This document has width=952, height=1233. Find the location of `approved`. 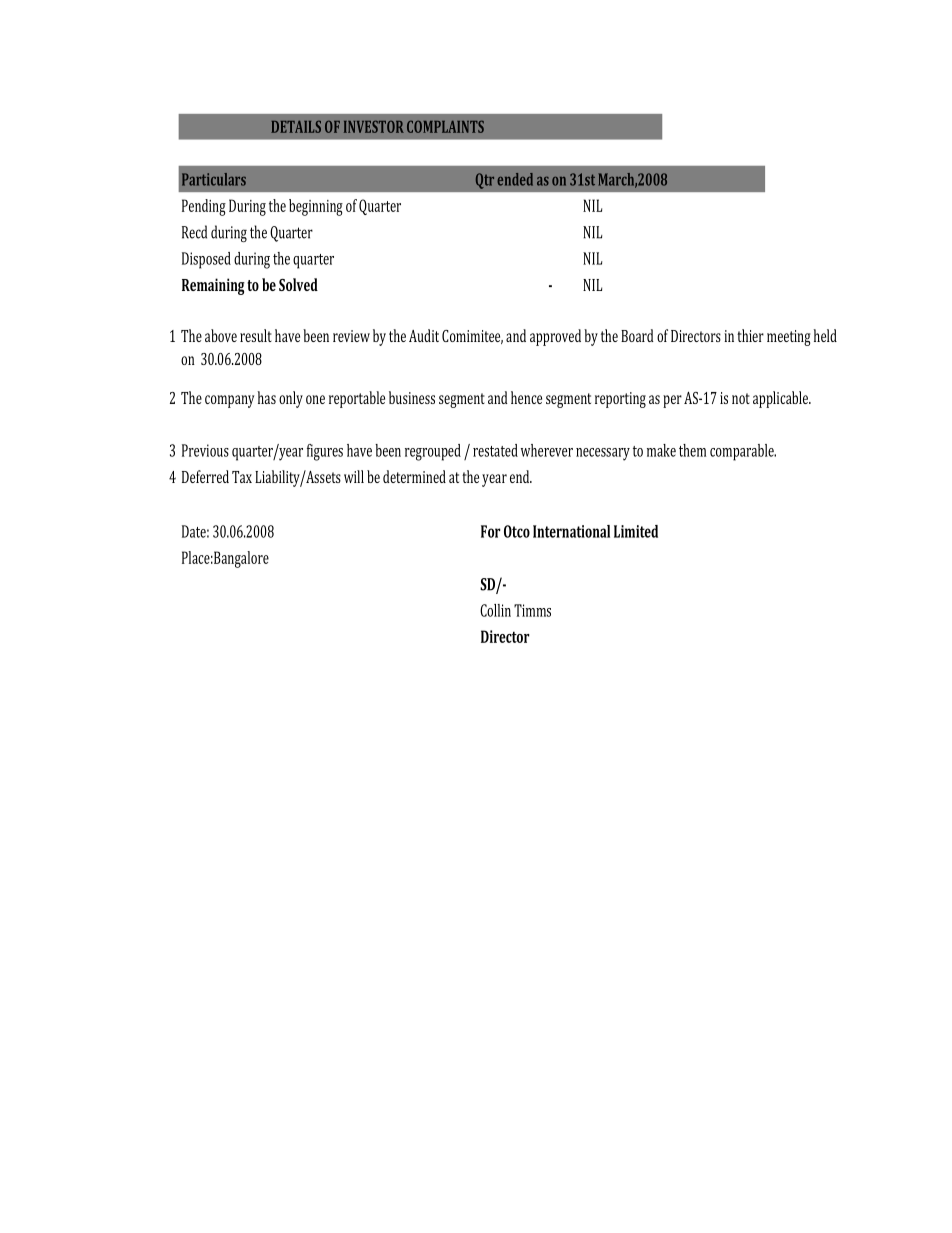

approved is located at coordinates (555, 337).
